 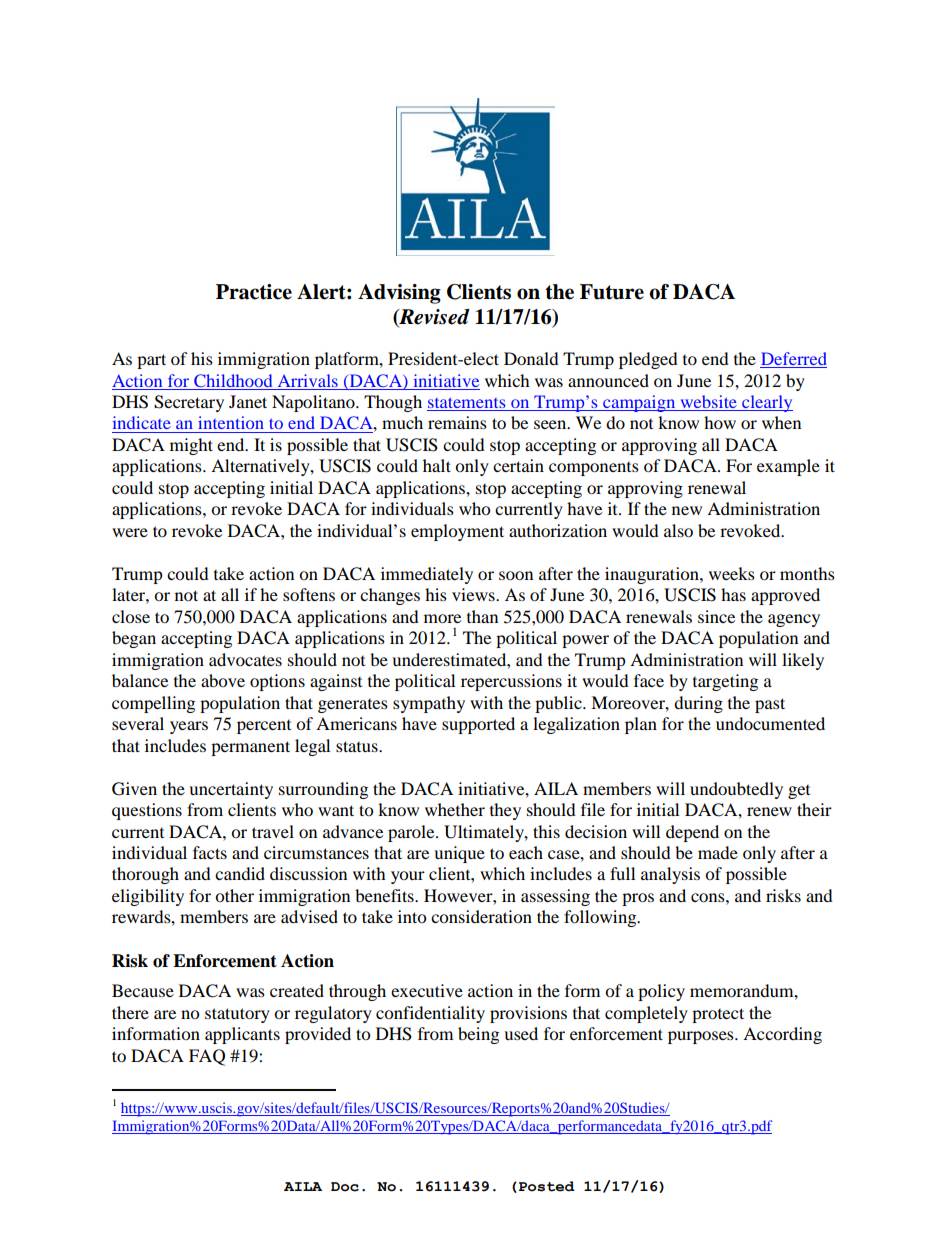 I want to click on years, so click(x=189, y=727).
